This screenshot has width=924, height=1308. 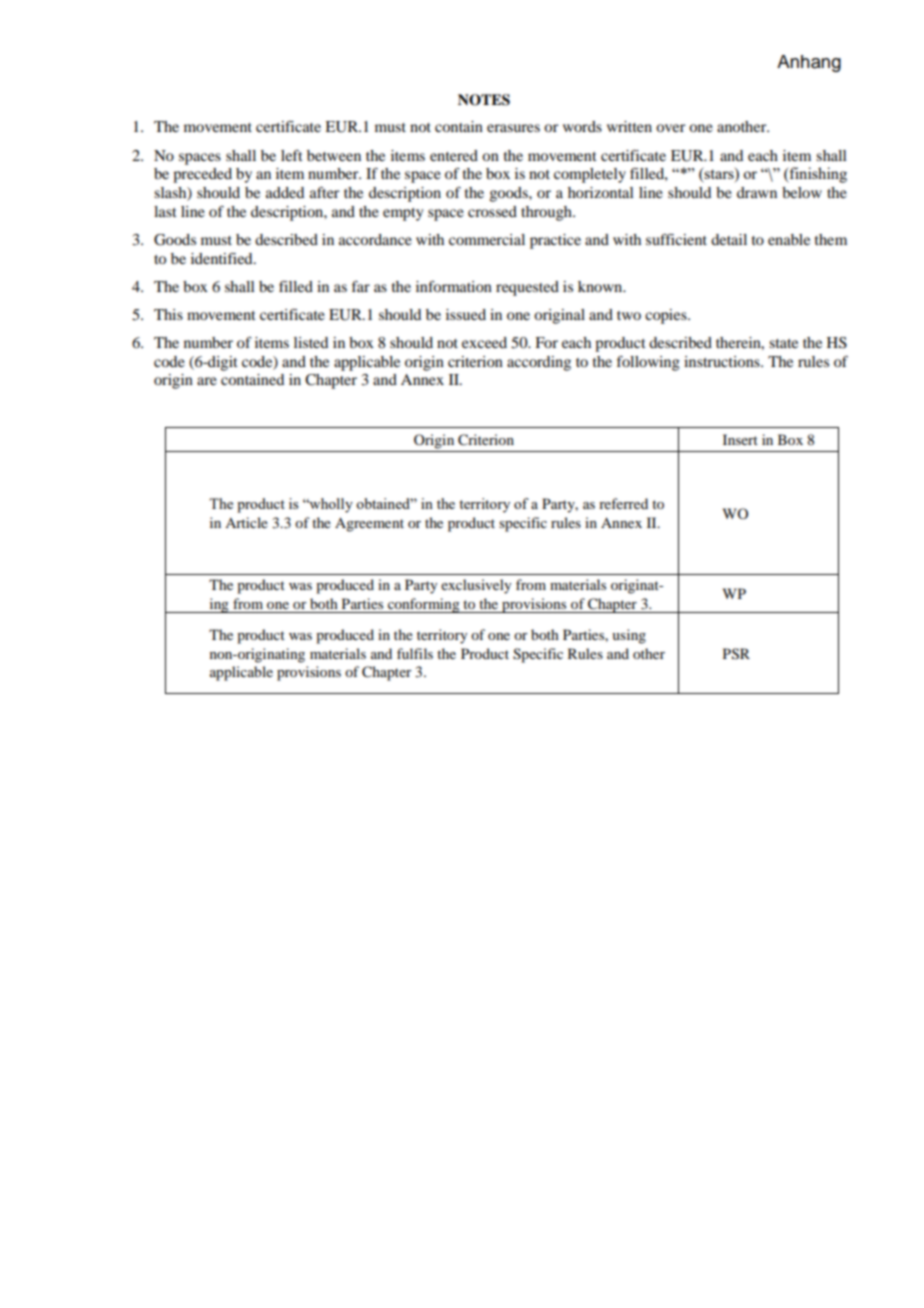 What do you see at coordinates (484, 100) in the screenshot?
I see `NOTES` at bounding box center [484, 100].
